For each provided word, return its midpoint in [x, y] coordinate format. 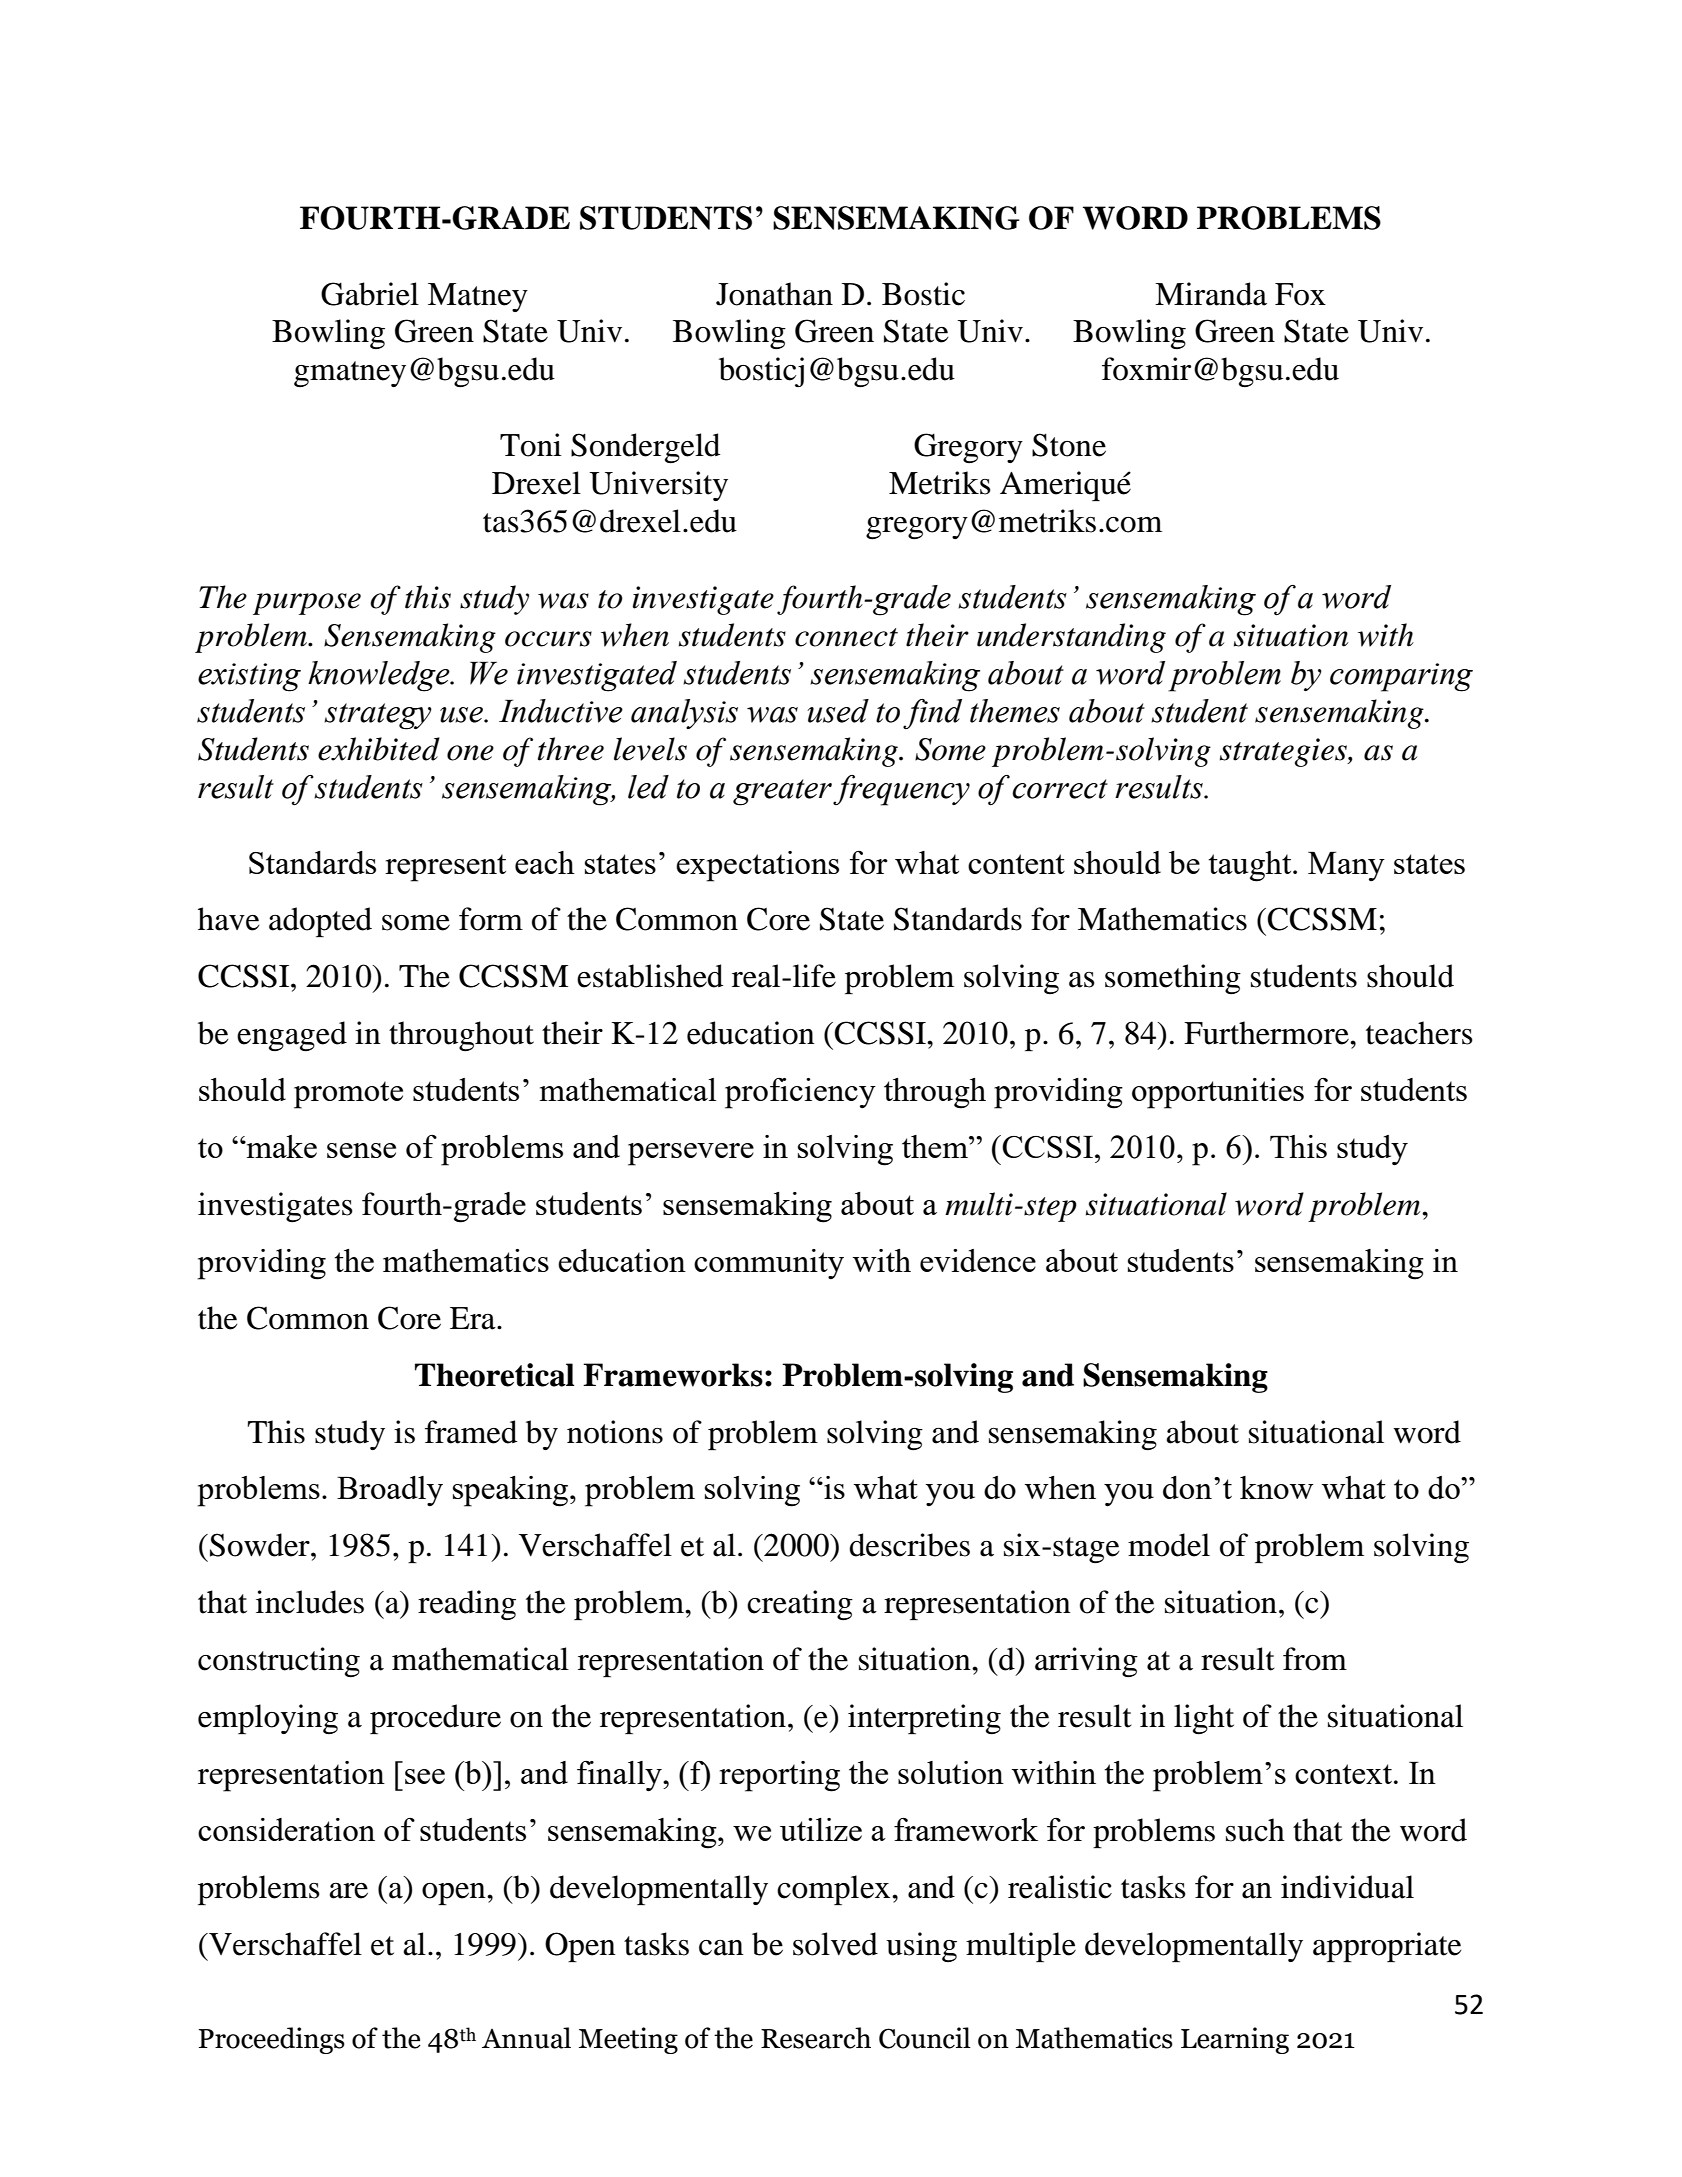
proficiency [800, 1093]
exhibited [379, 749]
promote [348, 1095]
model [1169, 1545]
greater [782, 792]
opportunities [1218, 1093]
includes [310, 1602]
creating [800, 1605]
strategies [1284, 752]
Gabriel [370, 294]
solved [835, 1944]
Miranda [1211, 294]
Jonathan [774, 294]
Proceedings [272, 2040]
